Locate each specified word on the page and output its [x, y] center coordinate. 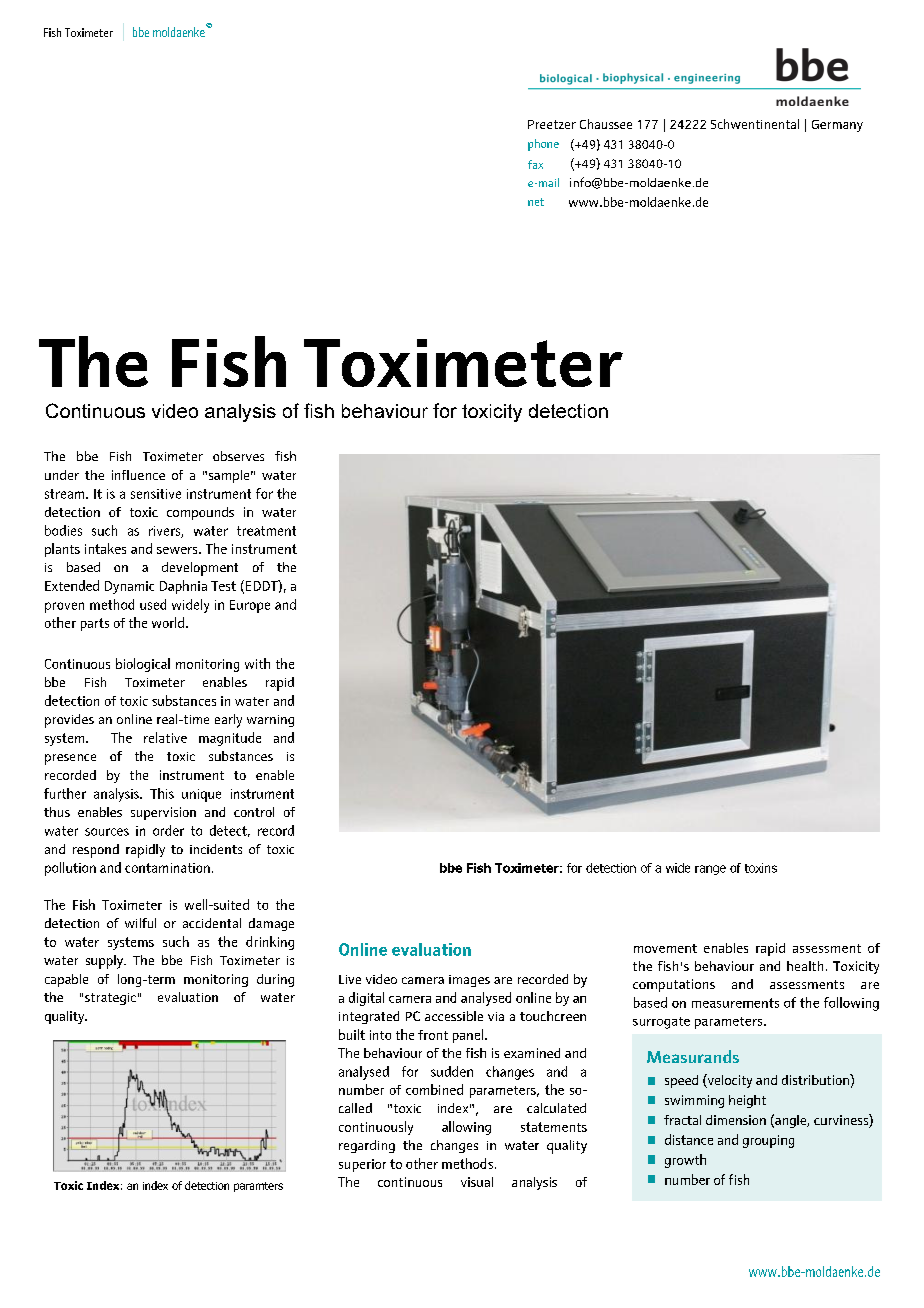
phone [543, 145]
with [257, 663]
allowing [466, 1128]
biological [143, 665]
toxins [761, 868]
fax [535, 164]
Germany [837, 126]
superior [362, 1165]
